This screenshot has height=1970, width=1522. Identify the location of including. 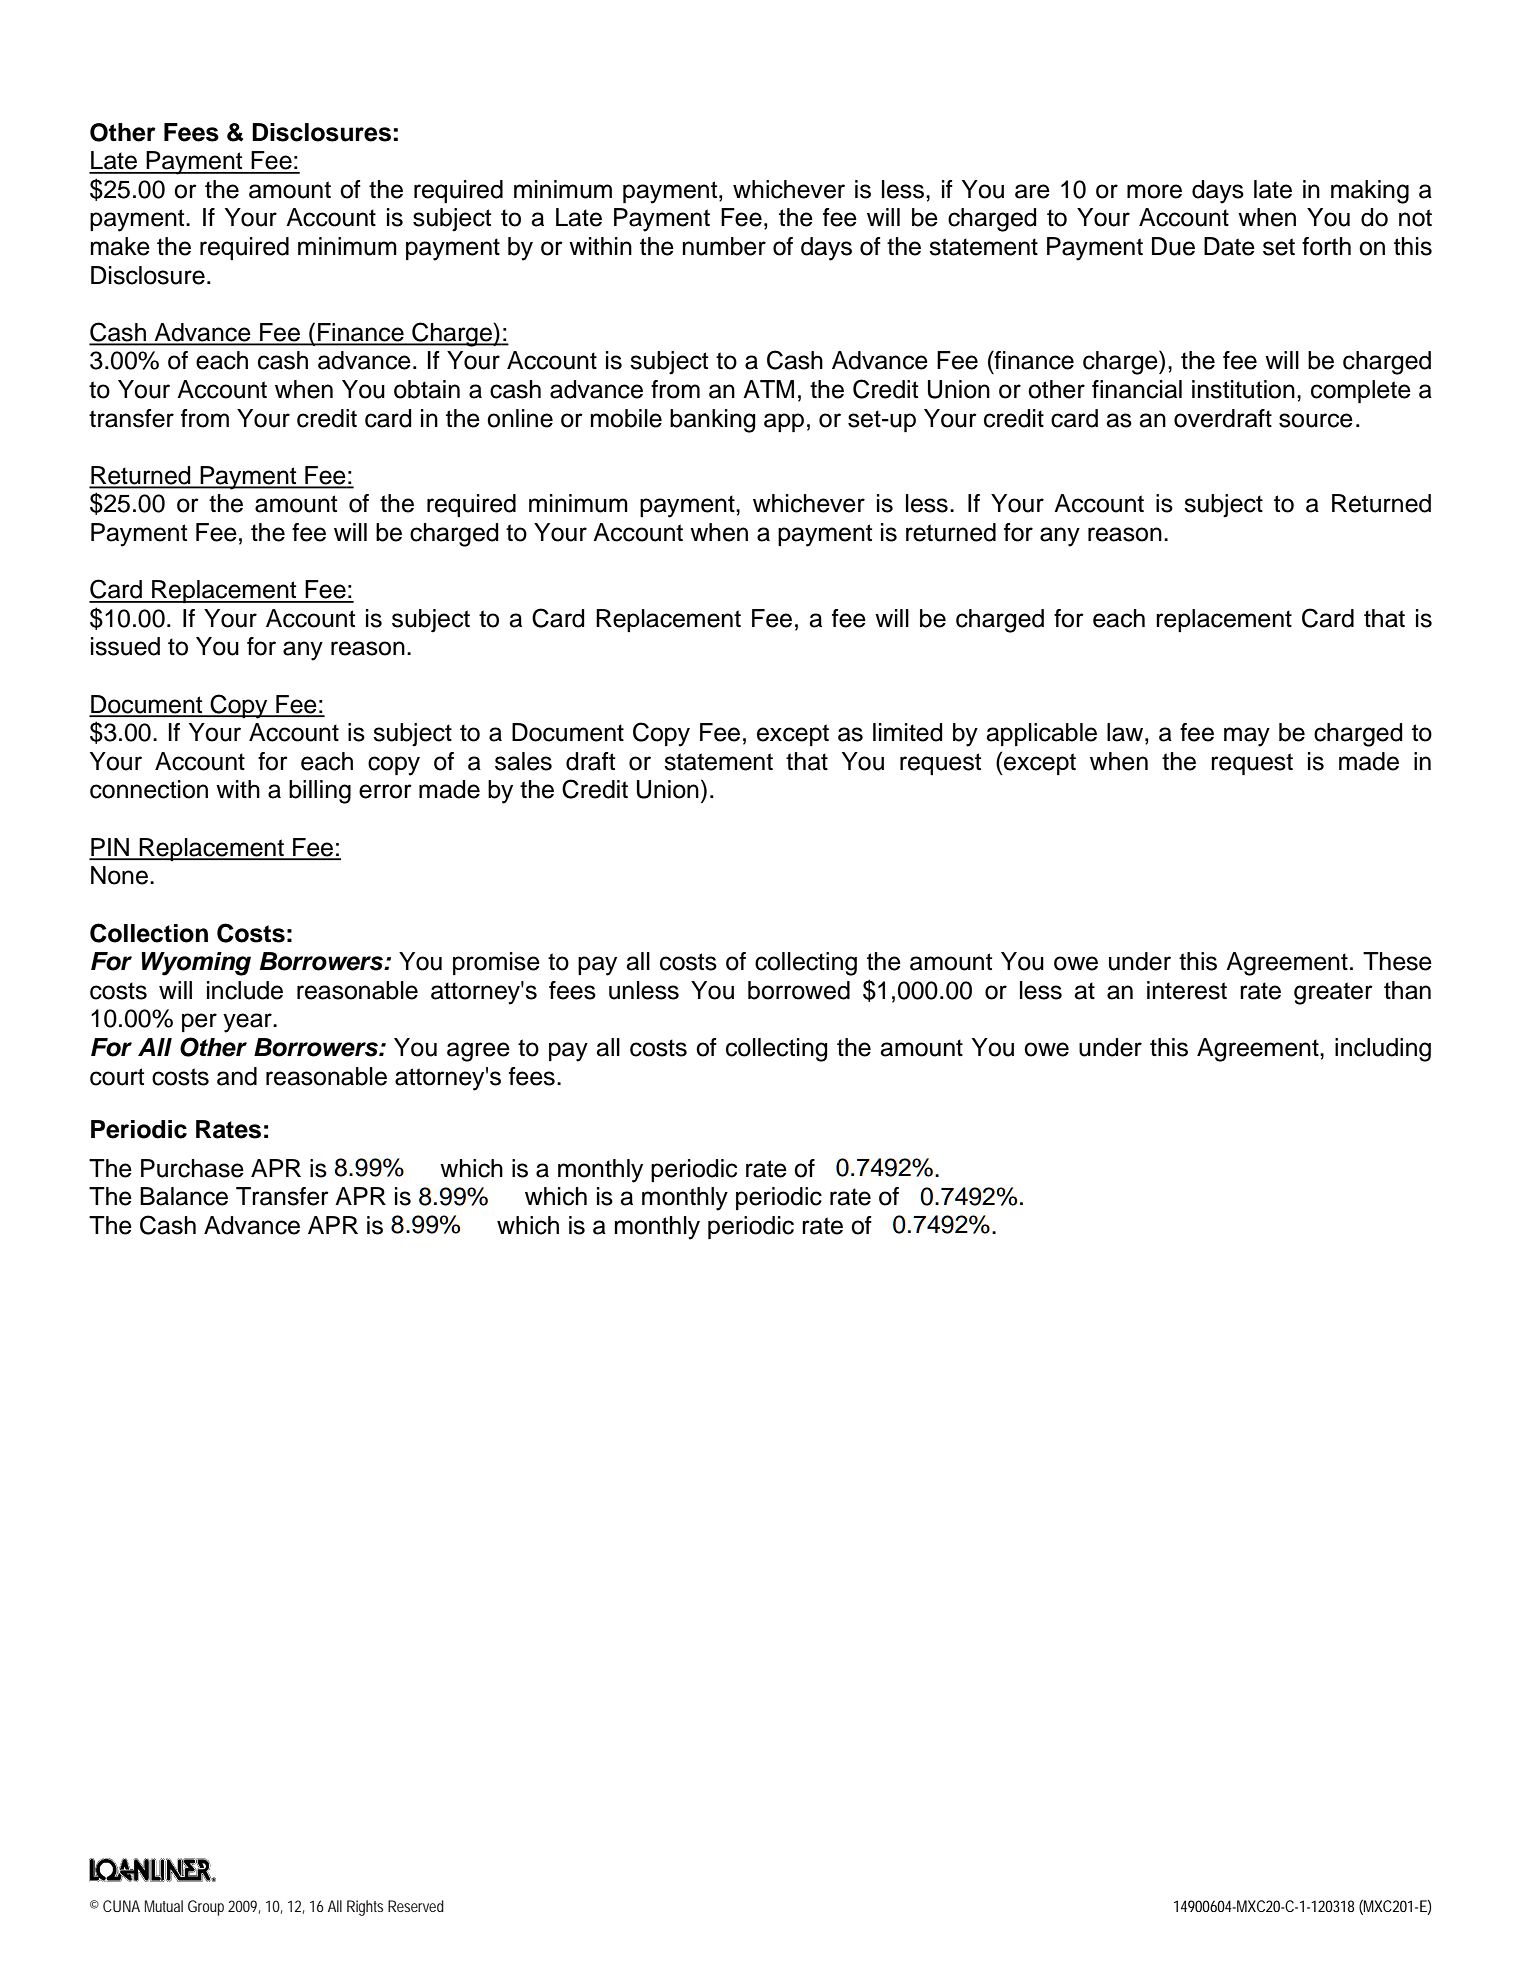
(1383, 1050).
